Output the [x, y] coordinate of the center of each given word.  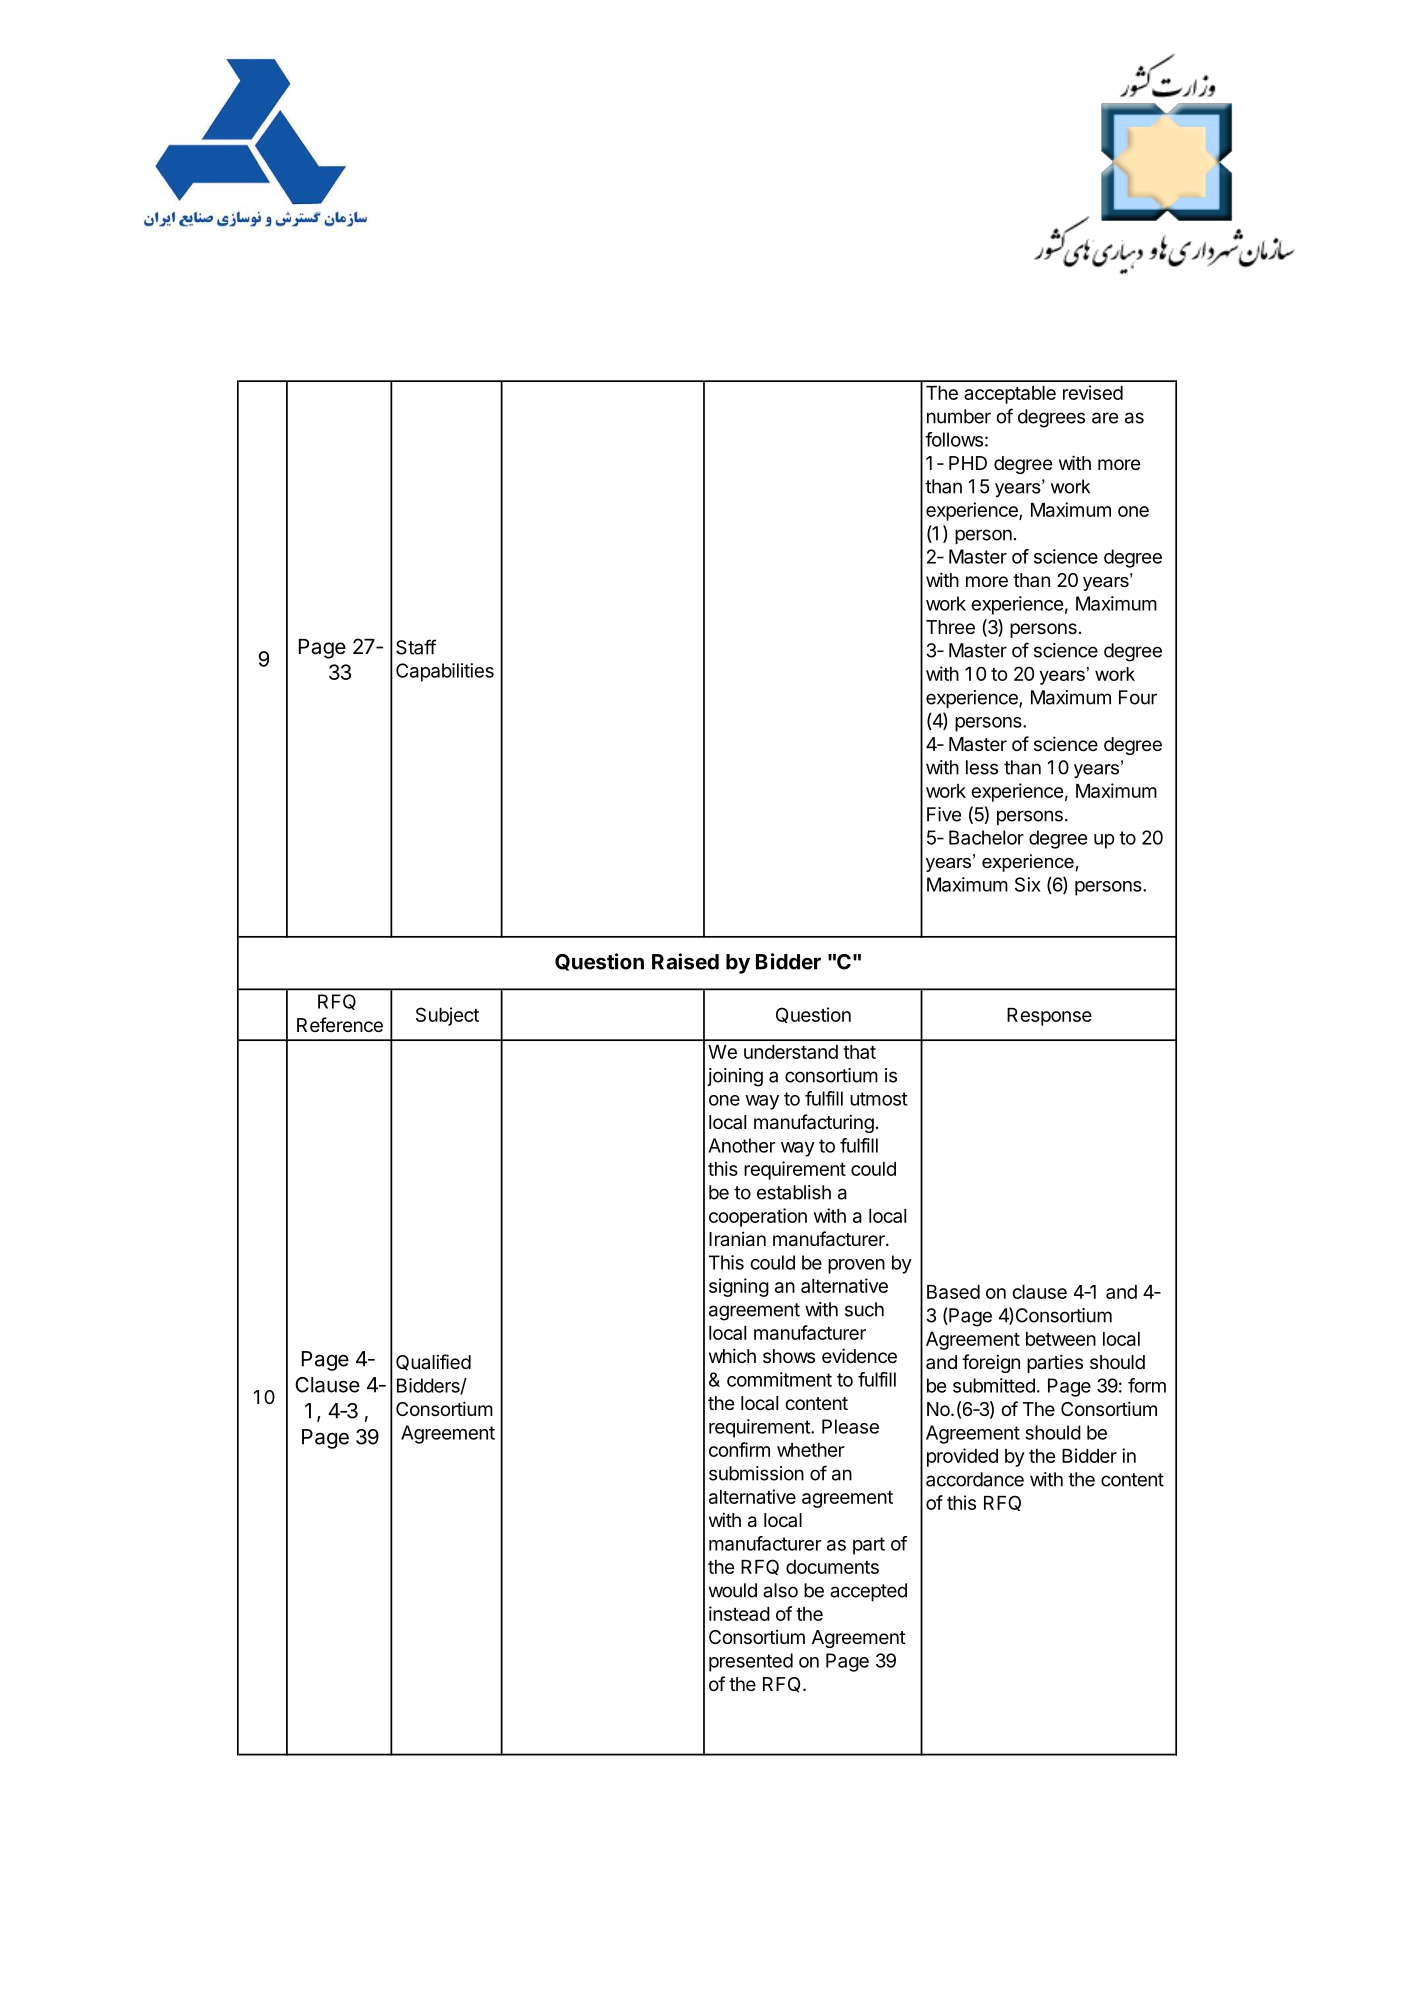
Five [944, 814]
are [1105, 418]
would [733, 1590]
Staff [416, 647]
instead [739, 1613]
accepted [868, 1592]
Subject [447, 1016]
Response [1049, 1017]
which [732, 1355]
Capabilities [445, 672]
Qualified [433, 1362]
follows [954, 439]
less [982, 767]
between [1061, 1339]
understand [791, 1052]
